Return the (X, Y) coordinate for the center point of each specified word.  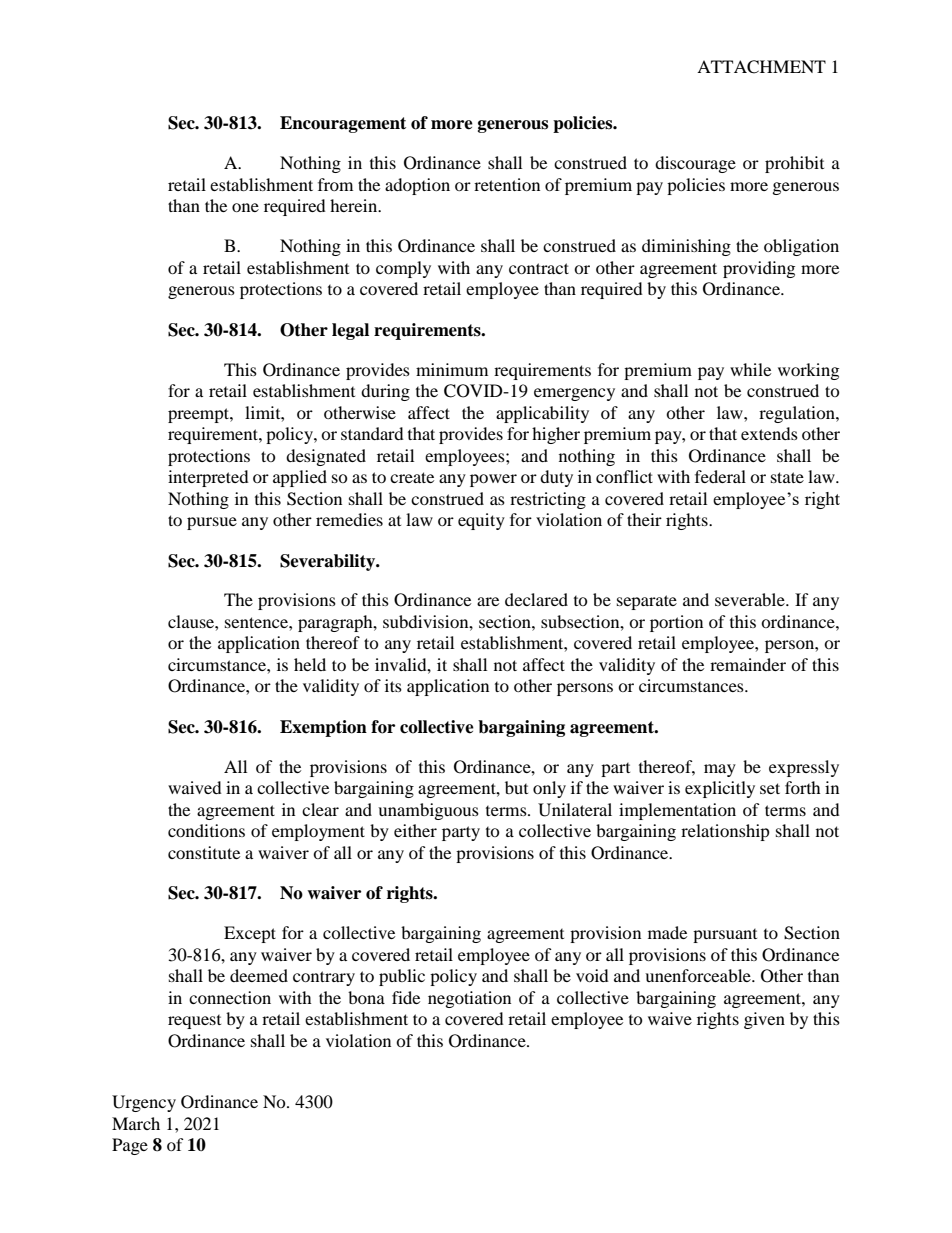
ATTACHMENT (761, 67)
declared (536, 599)
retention (507, 184)
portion (676, 623)
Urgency (144, 1103)
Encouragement (343, 124)
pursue (212, 523)
